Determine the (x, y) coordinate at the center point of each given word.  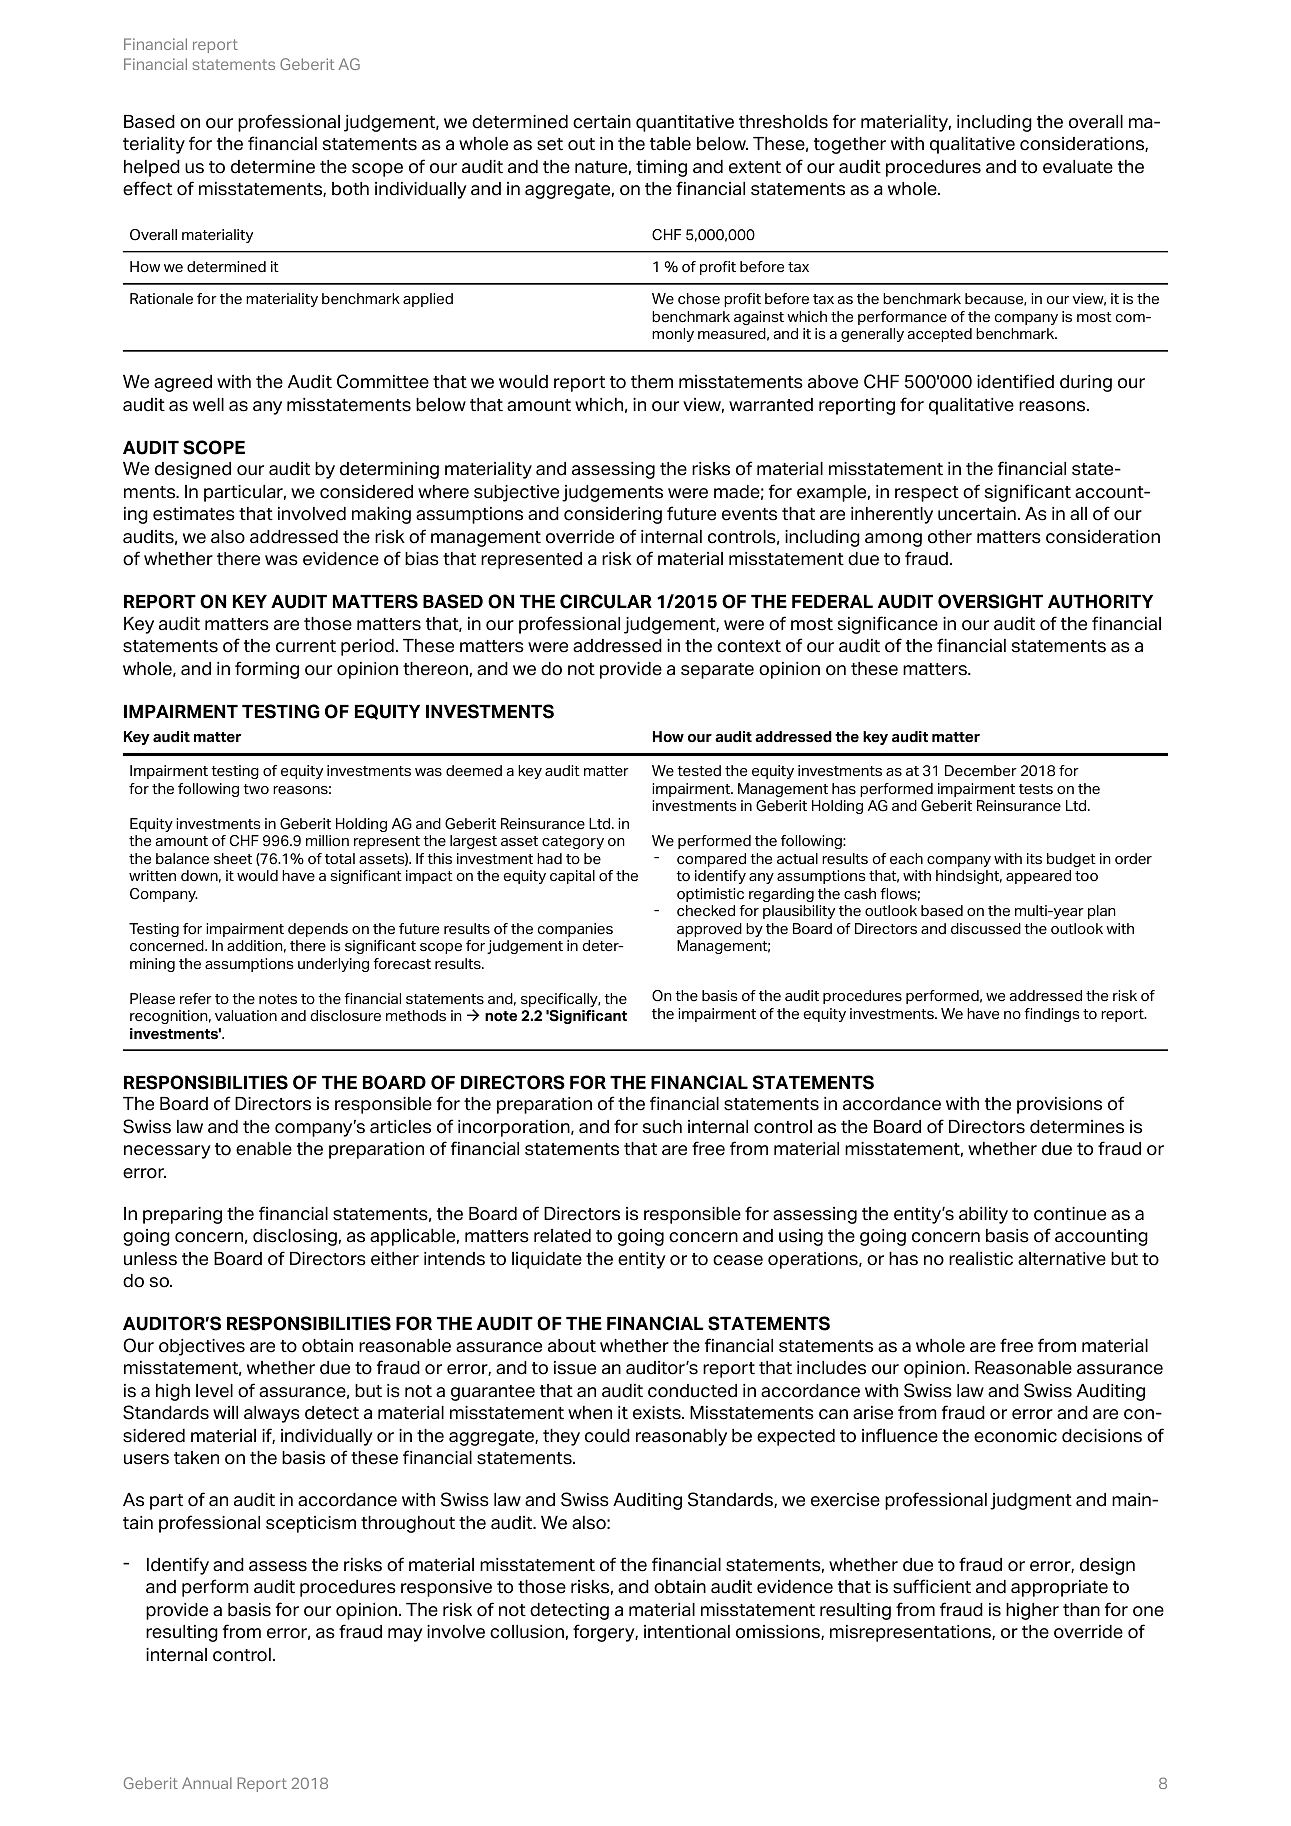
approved (709, 930)
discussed (986, 929)
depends (318, 930)
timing (661, 168)
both (350, 189)
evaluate (1078, 167)
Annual (207, 1783)
